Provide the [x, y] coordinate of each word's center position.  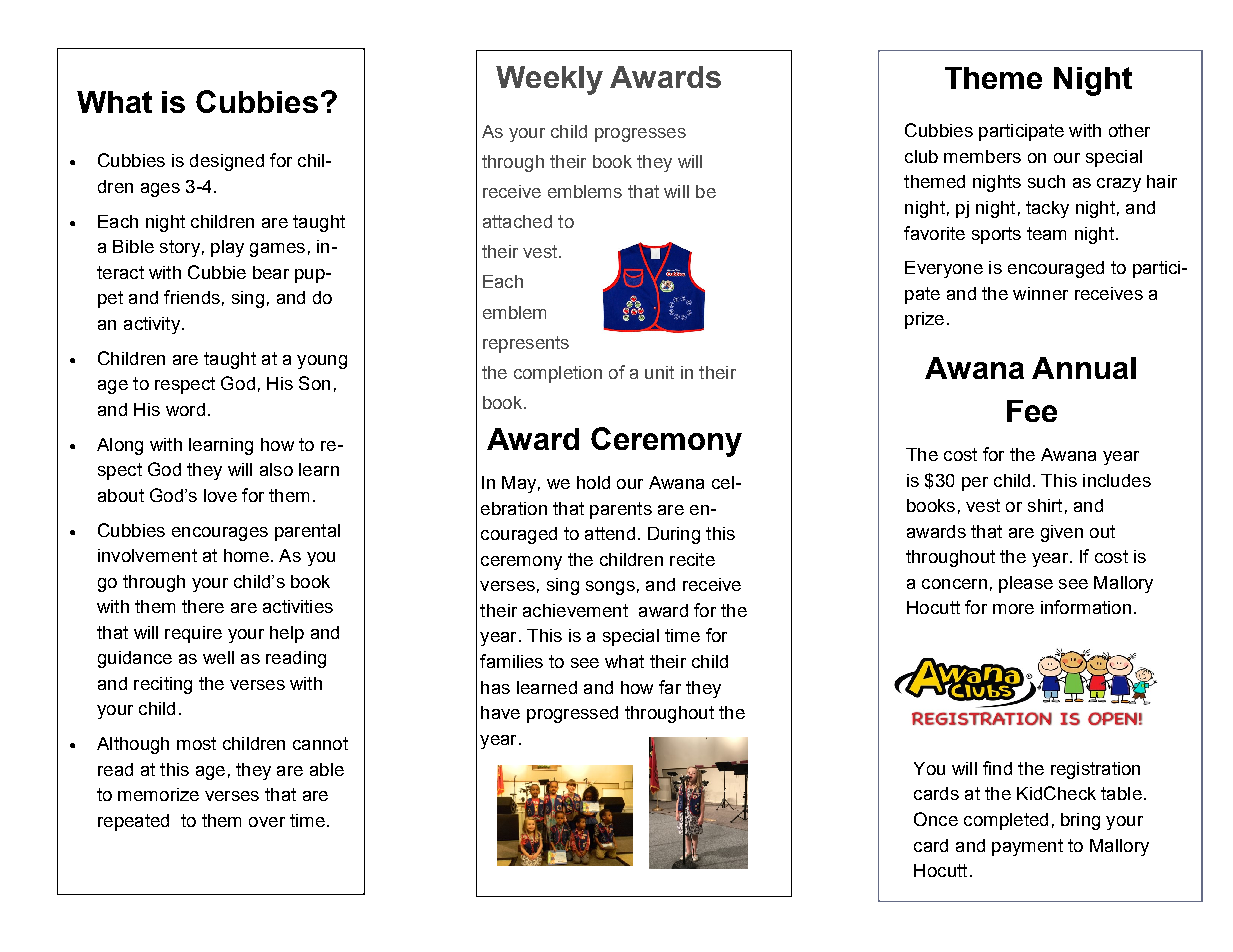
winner [1040, 293]
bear [271, 272]
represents [526, 344]
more [1013, 609]
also [276, 469]
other [1129, 130]
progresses [640, 135]
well [218, 657]
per [975, 484]
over [267, 822]
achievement [575, 610]
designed [227, 162]
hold [593, 482]
